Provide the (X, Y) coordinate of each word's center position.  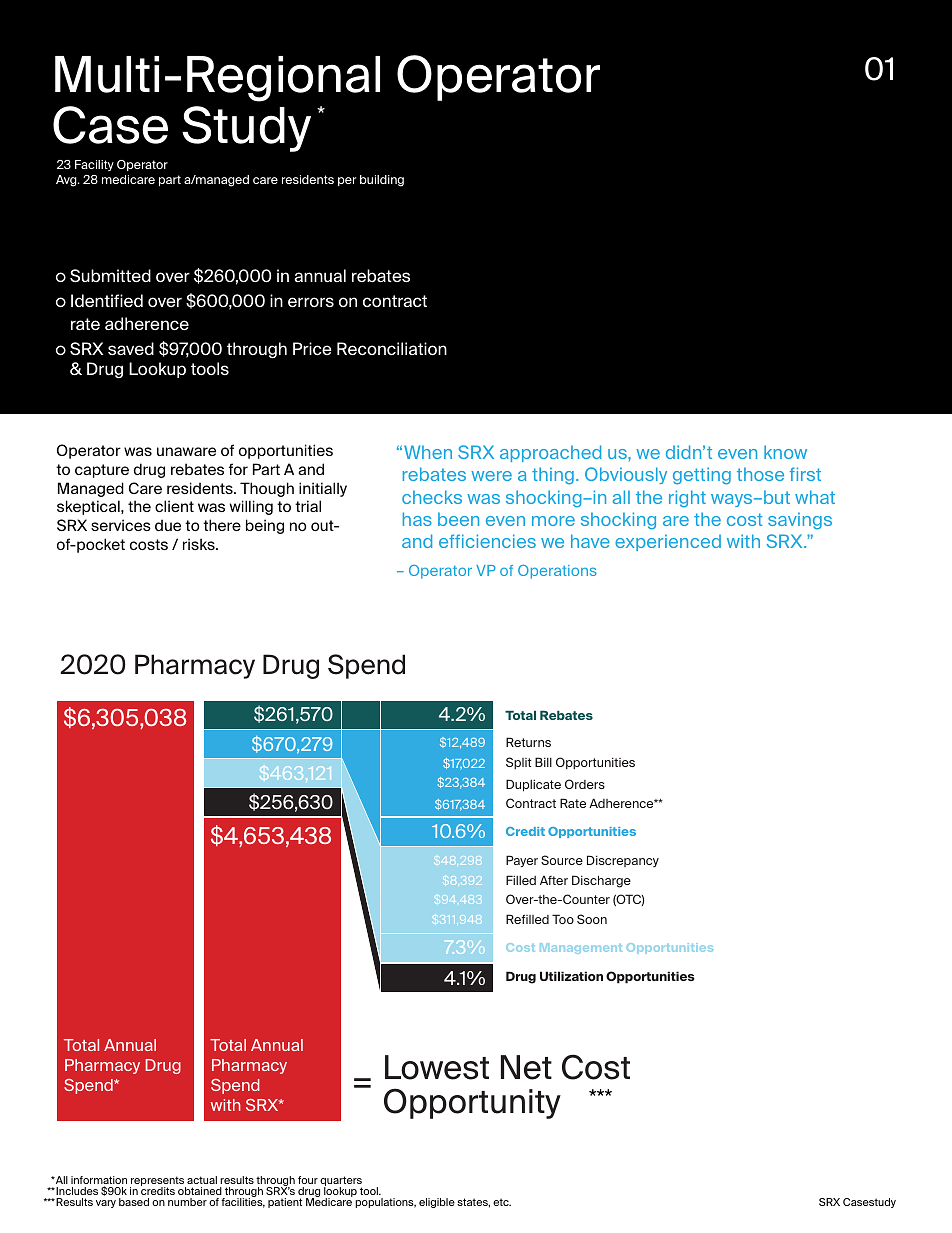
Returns (528, 742)
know (785, 452)
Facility (94, 165)
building (382, 181)
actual (202, 1180)
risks (200, 544)
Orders (585, 784)
